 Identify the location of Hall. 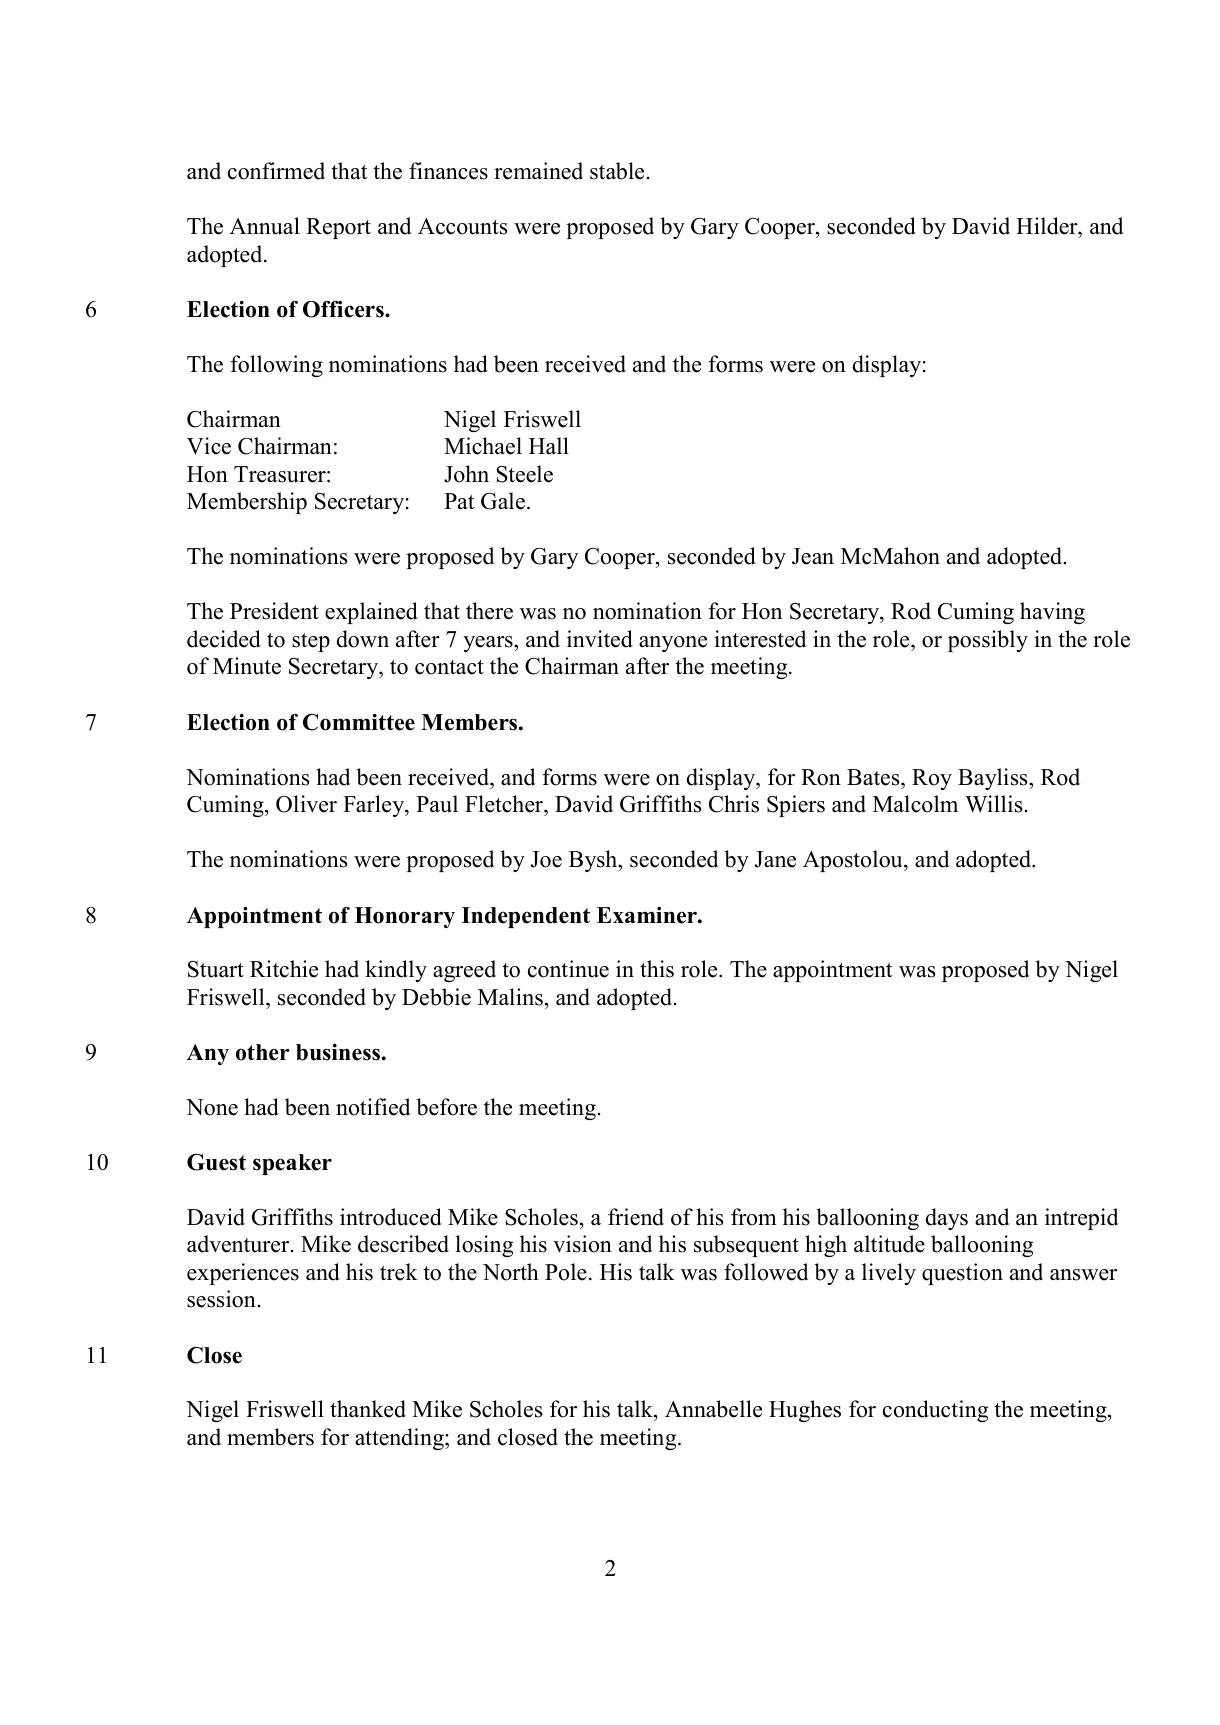
(549, 445).
